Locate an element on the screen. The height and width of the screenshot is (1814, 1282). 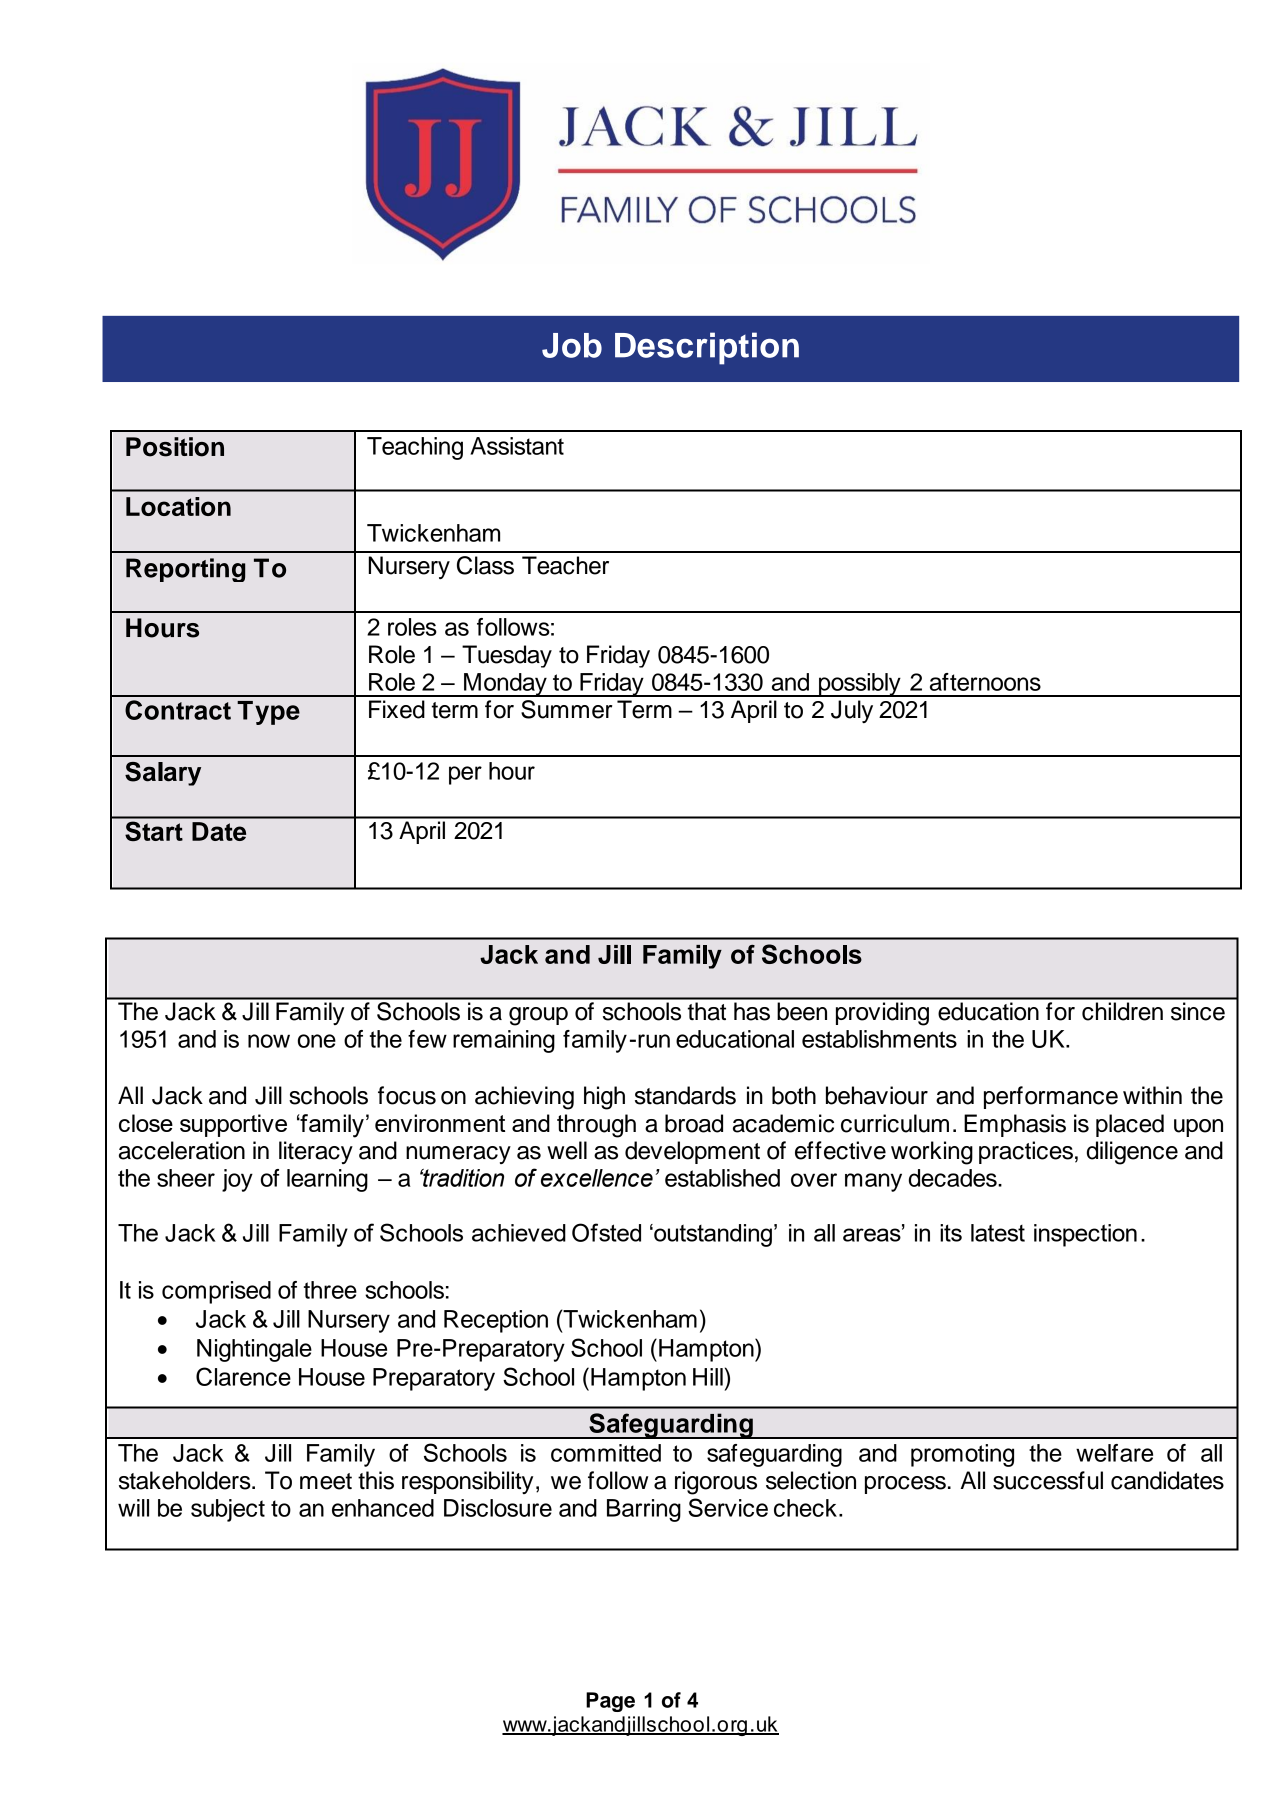
afternoons is located at coordinates (985, 682).
